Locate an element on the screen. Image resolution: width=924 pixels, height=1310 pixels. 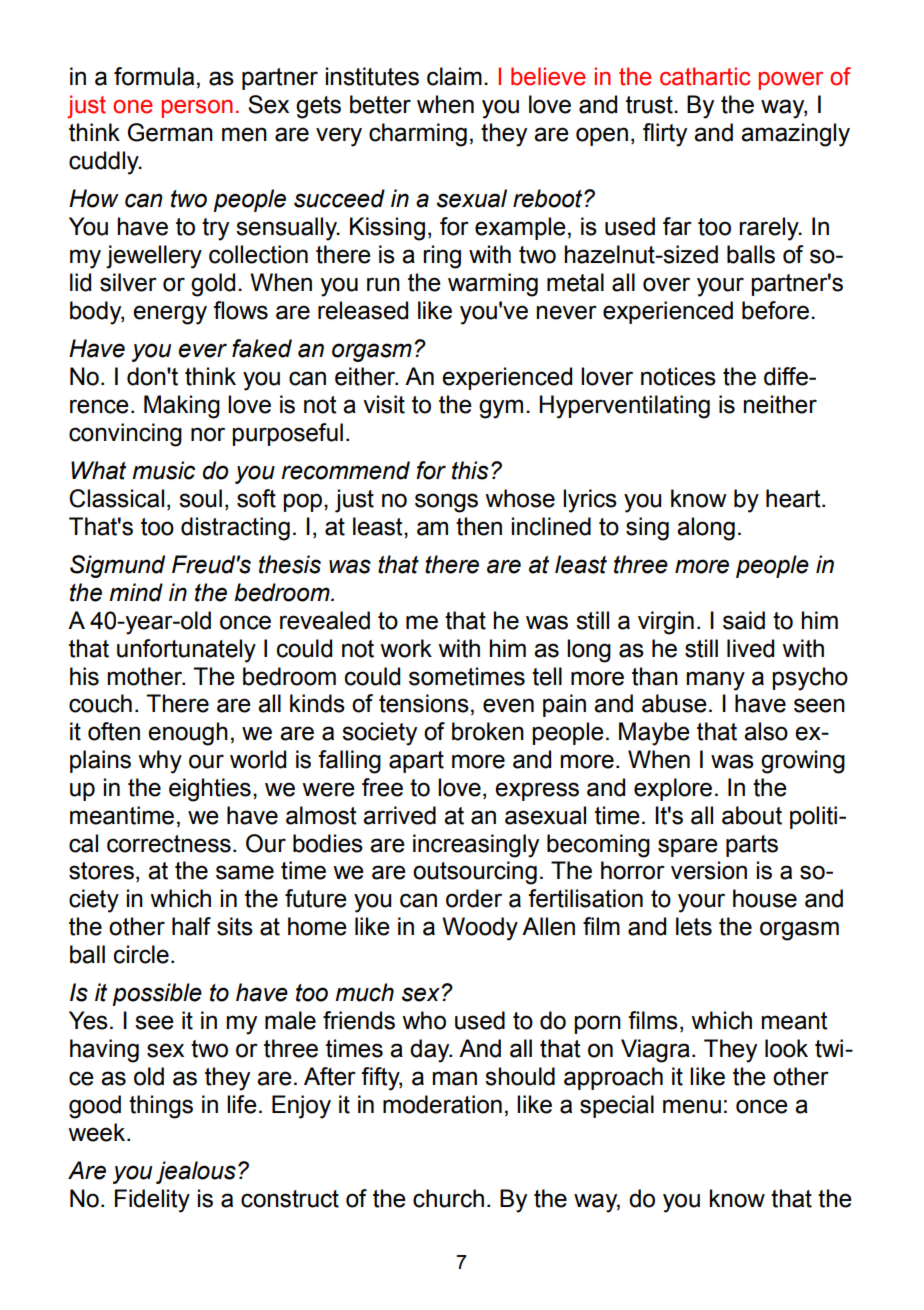
energy is located at coordinates (170, 315).
